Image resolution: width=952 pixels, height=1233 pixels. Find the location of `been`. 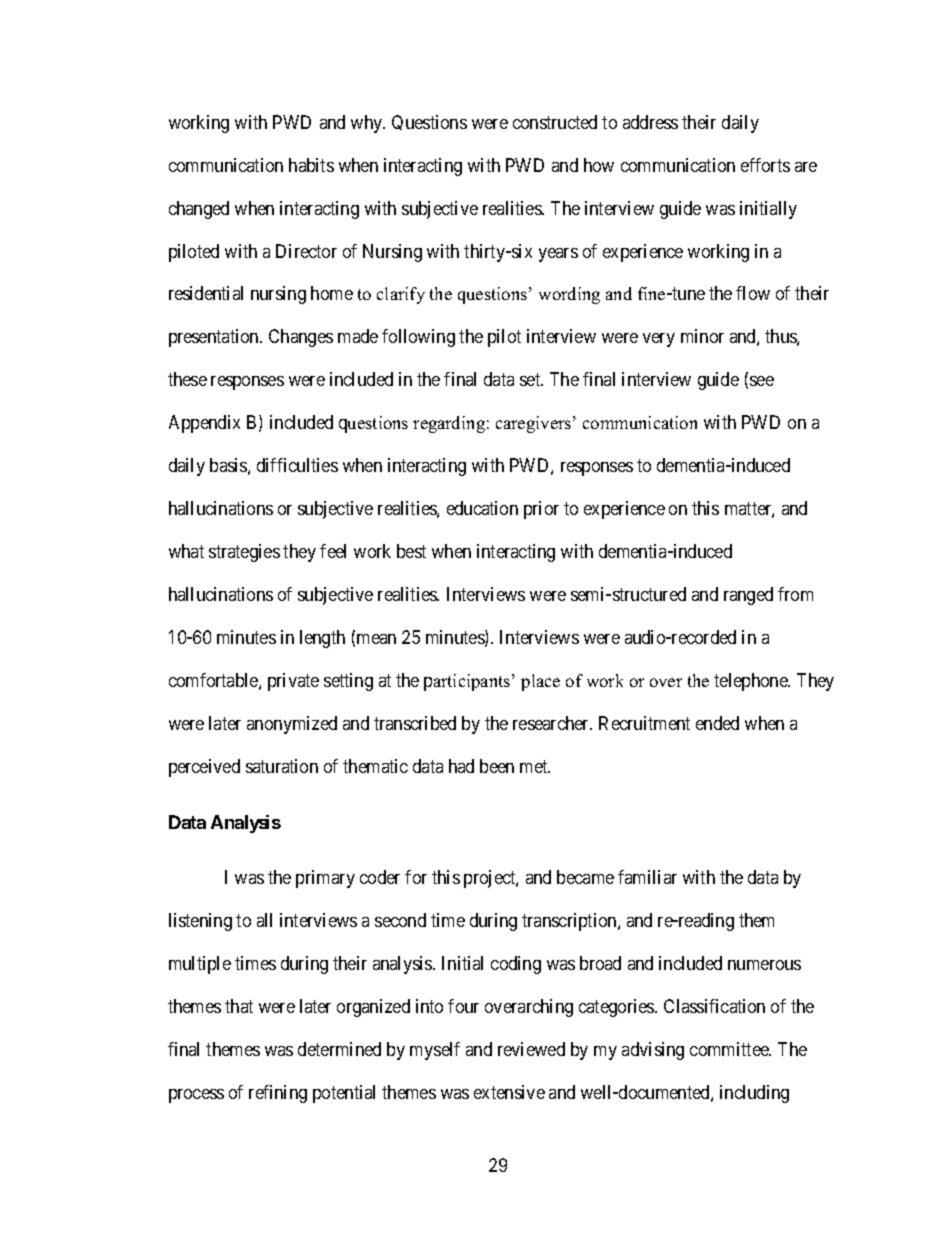

been is located at coordinates (497, 766).
